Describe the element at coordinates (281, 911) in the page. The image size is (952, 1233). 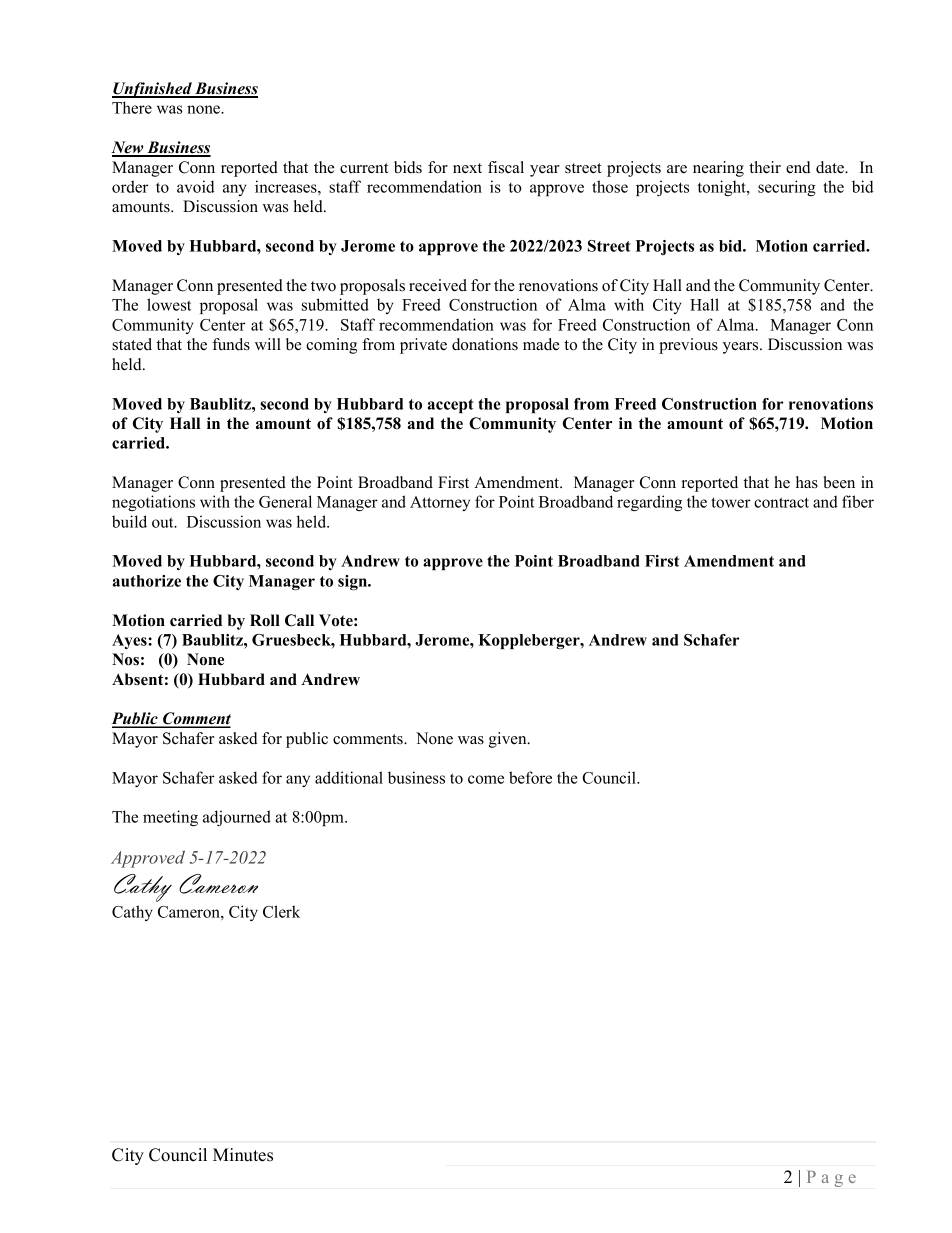
I see `Clerk` at that location.
